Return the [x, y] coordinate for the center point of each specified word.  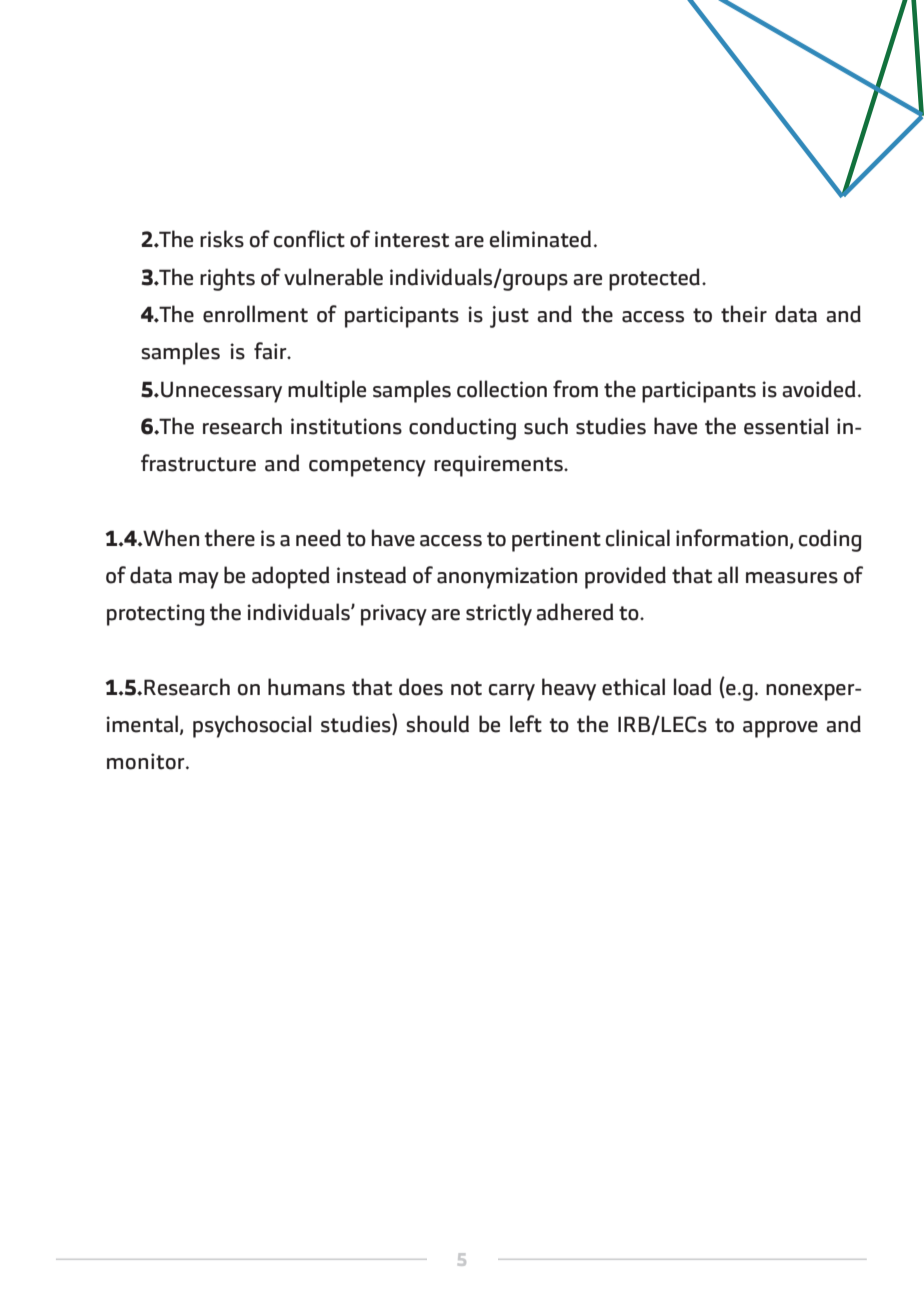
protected [654, 279]
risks [222, 239]
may [199, 580]
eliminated [540, 239]
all [728, 575]
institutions [346, 426]
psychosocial [252, 726]
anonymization [507, 578]
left [526, 724]
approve [780, 729]
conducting [462, 428]
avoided [819, 389]
